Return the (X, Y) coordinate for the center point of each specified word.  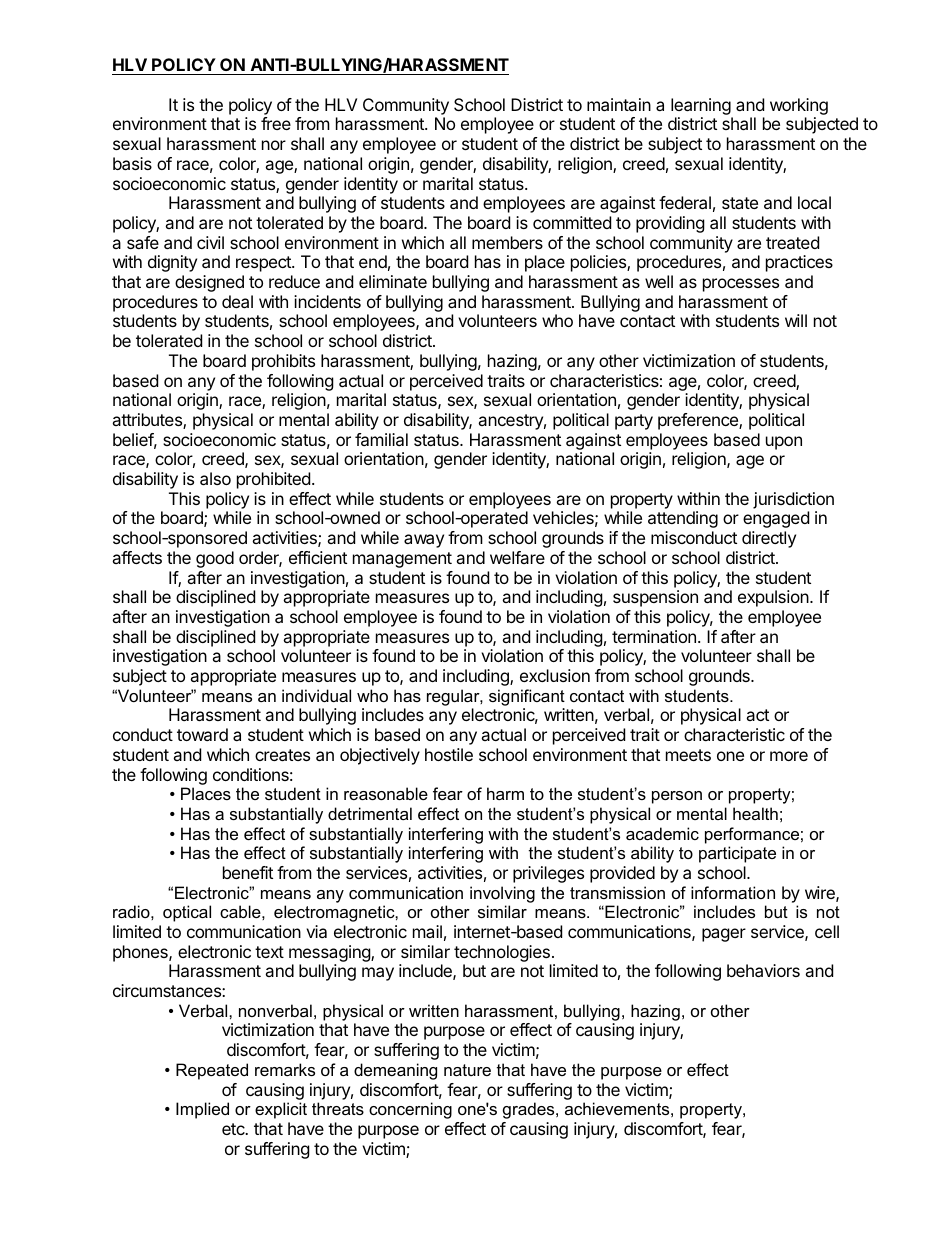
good (215, 559)
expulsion (774, 598)
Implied (202, 1110)
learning (701, 108)
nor (274, 145)
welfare (517, 557)
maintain (619, 104)
